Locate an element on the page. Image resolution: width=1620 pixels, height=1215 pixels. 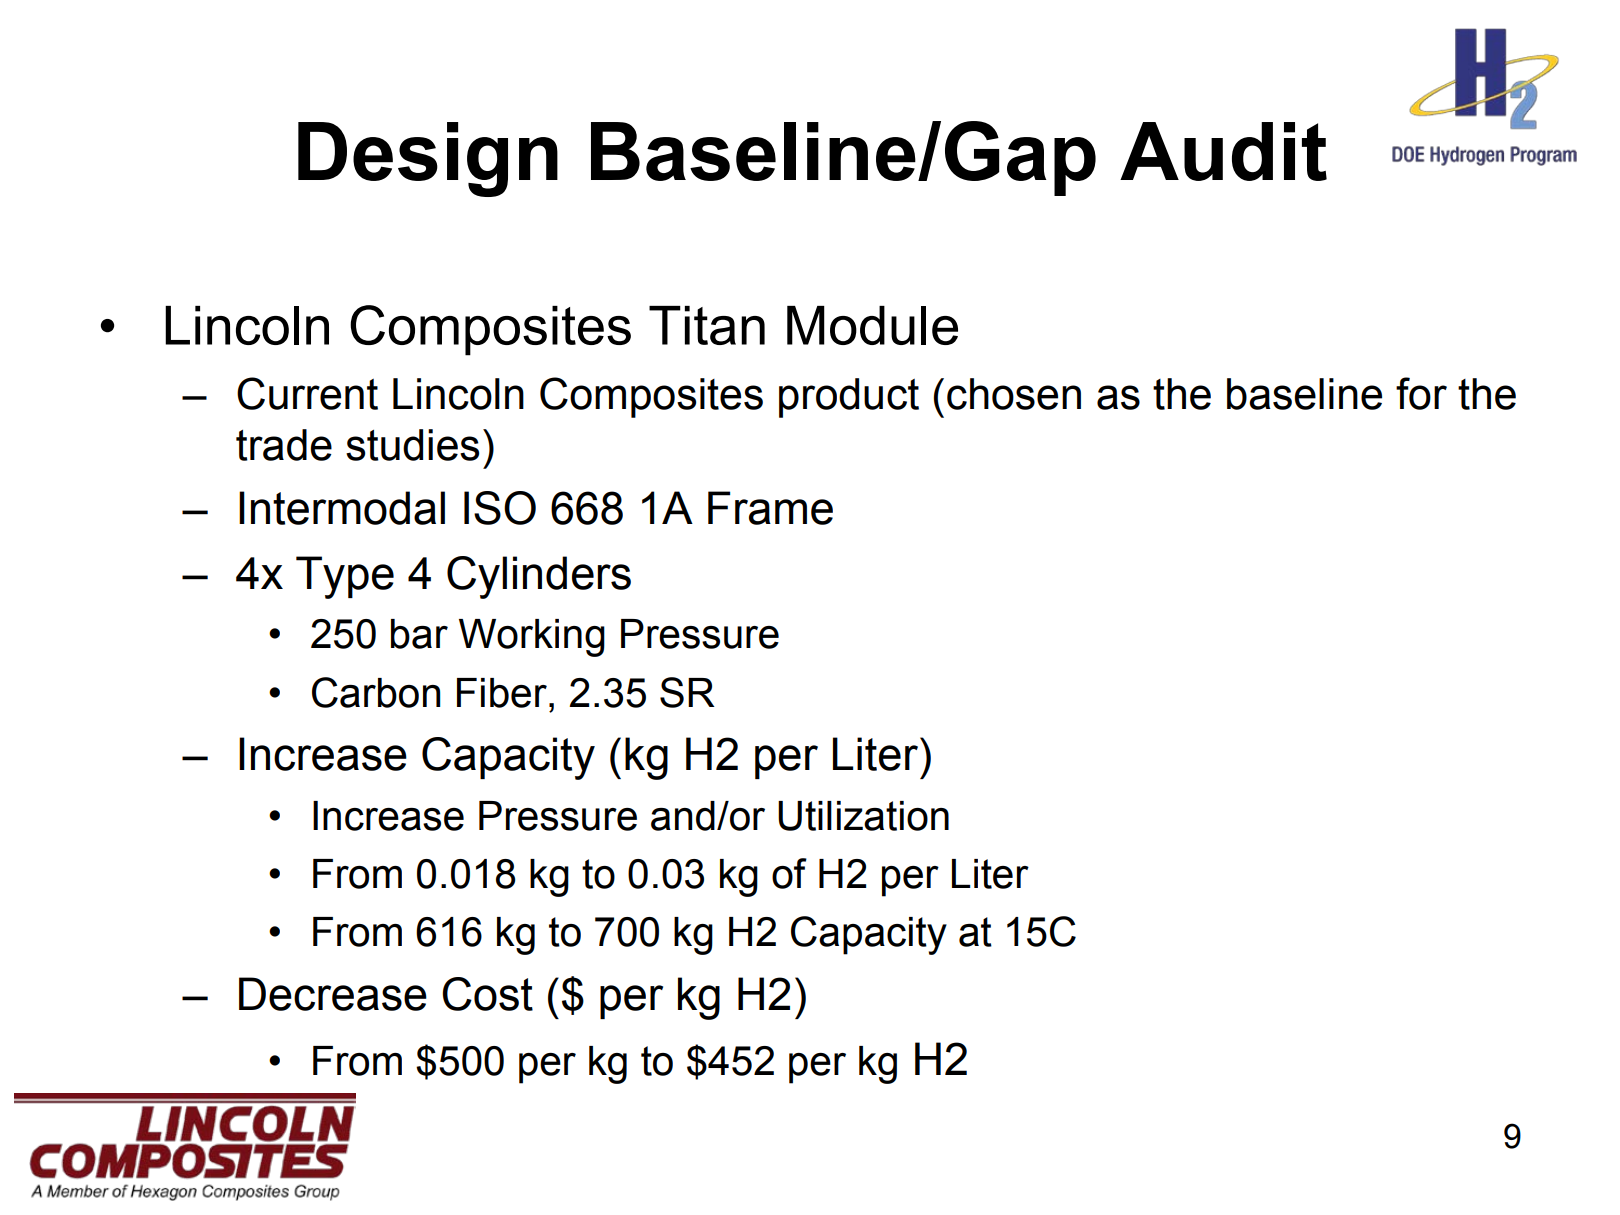
Type is located at coordinates (345, 577).
